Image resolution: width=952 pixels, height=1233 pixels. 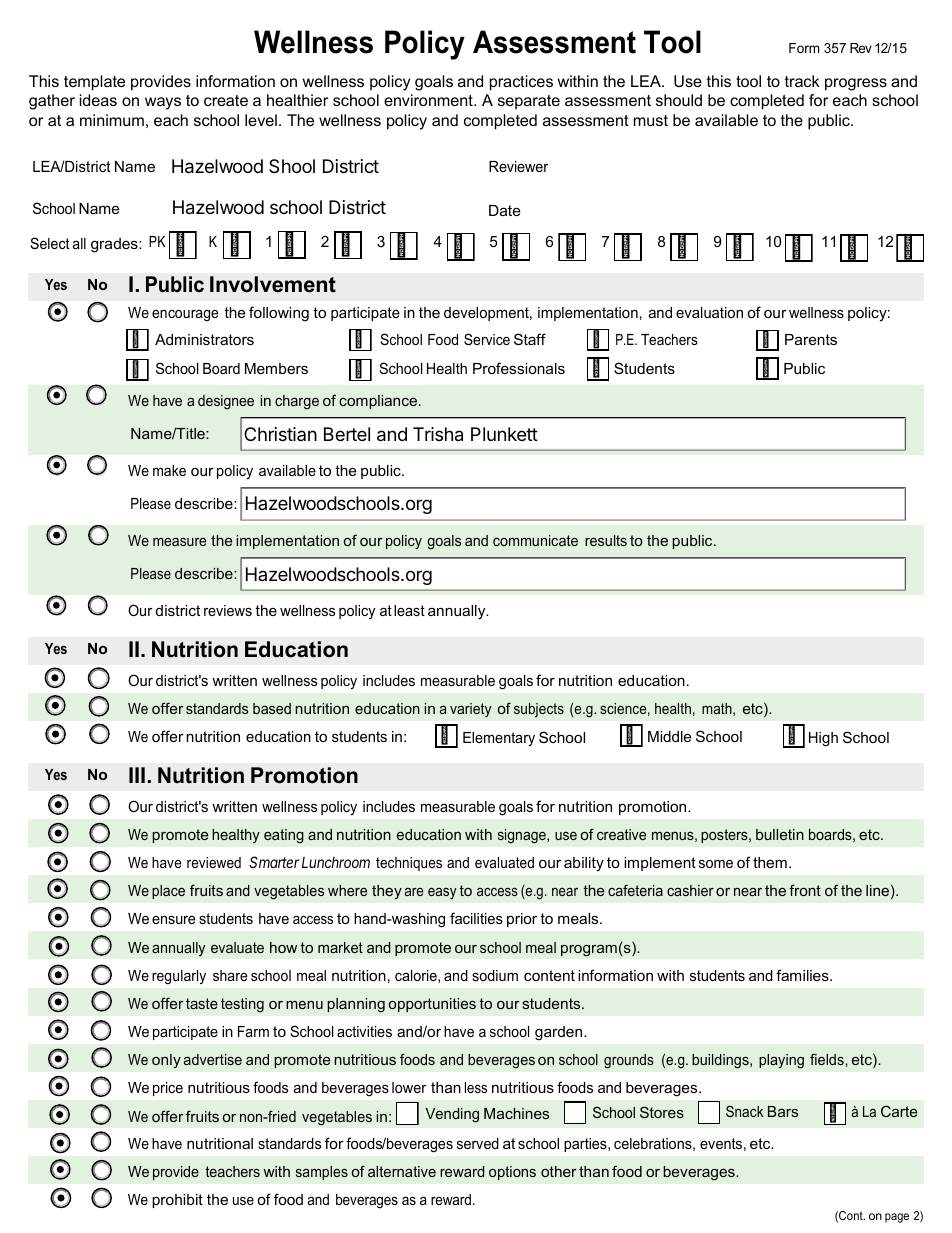 What do you see at coordinates (476, 918) in the screenshot?
I see `facilities` at bounding box center [476, 918].
